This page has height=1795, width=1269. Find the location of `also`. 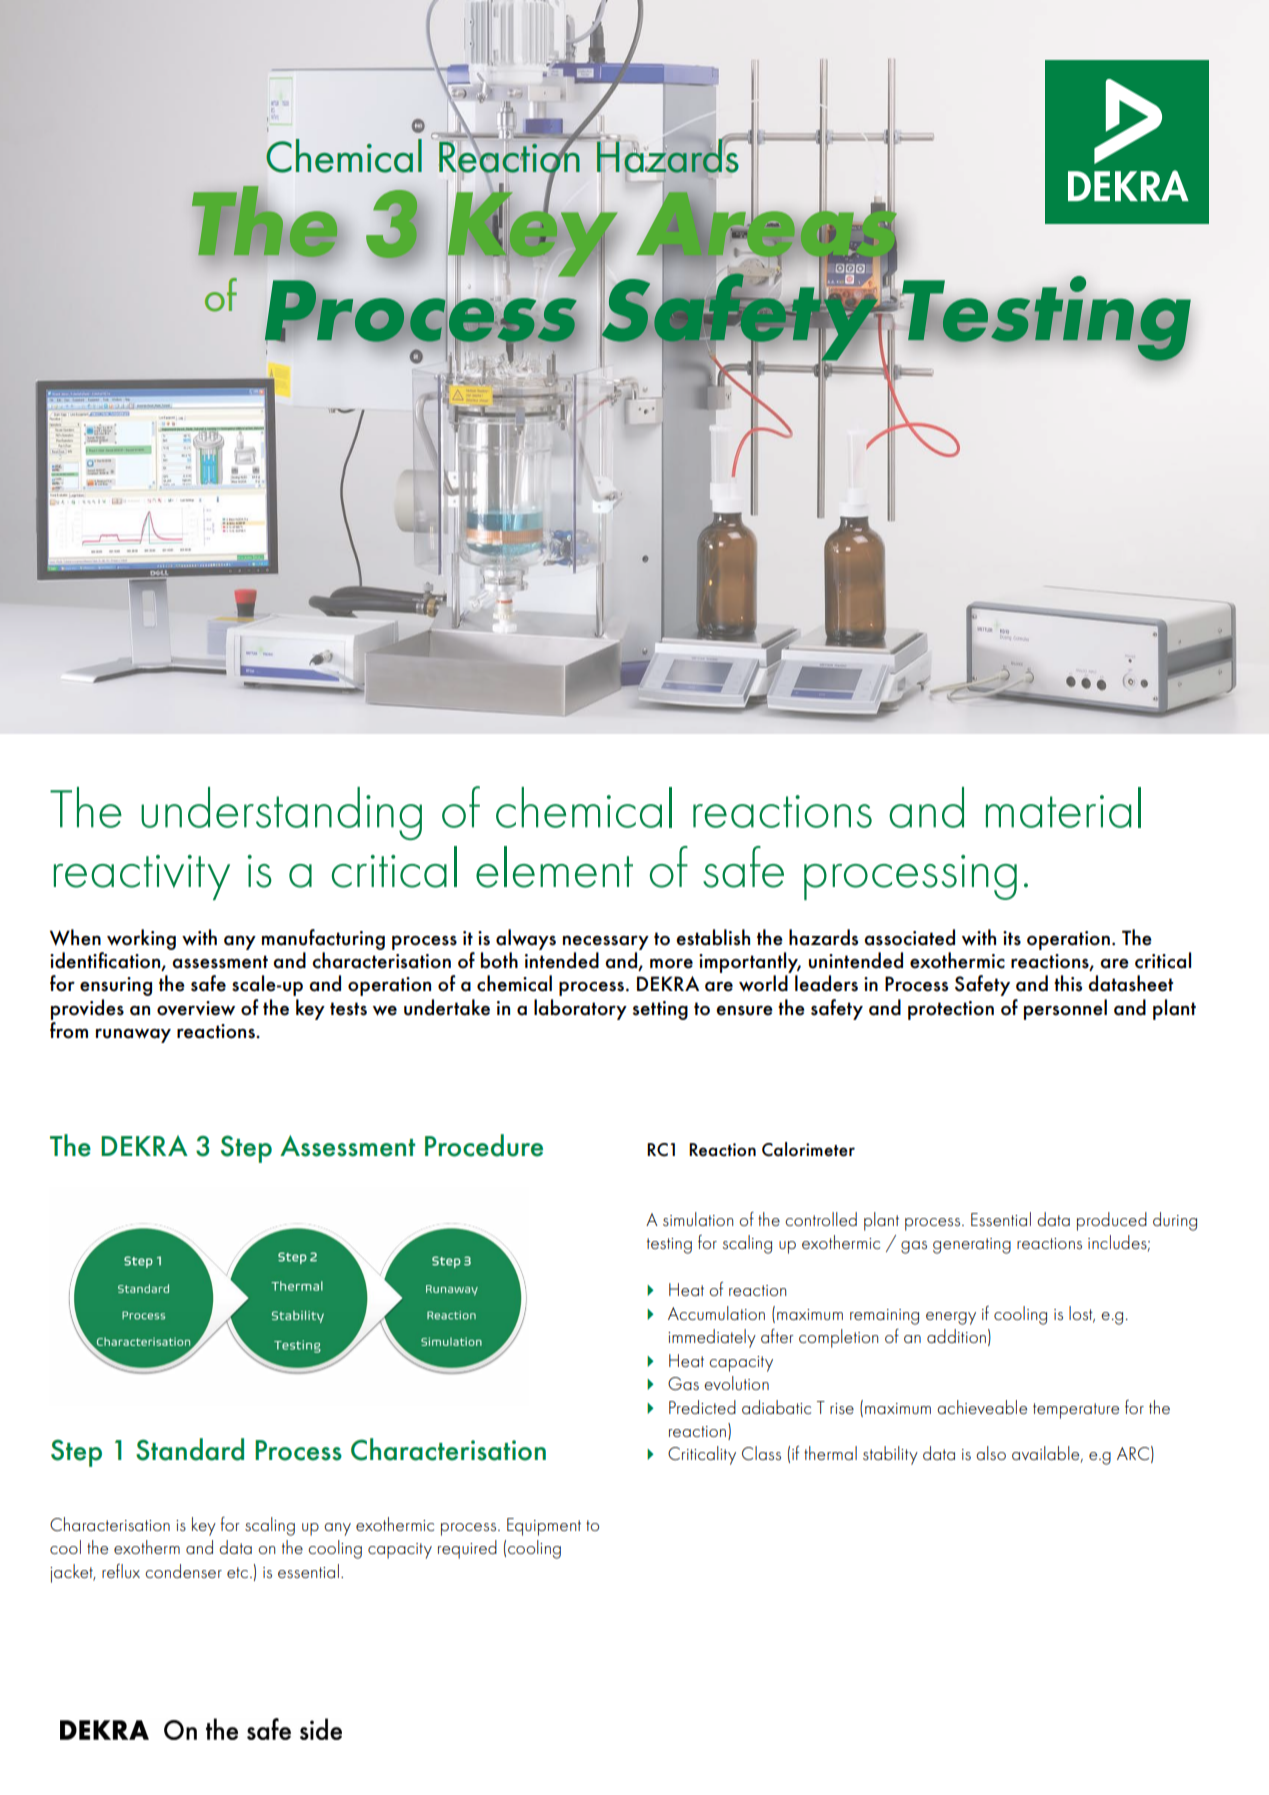

also is located at coordinates (991, 1453).
